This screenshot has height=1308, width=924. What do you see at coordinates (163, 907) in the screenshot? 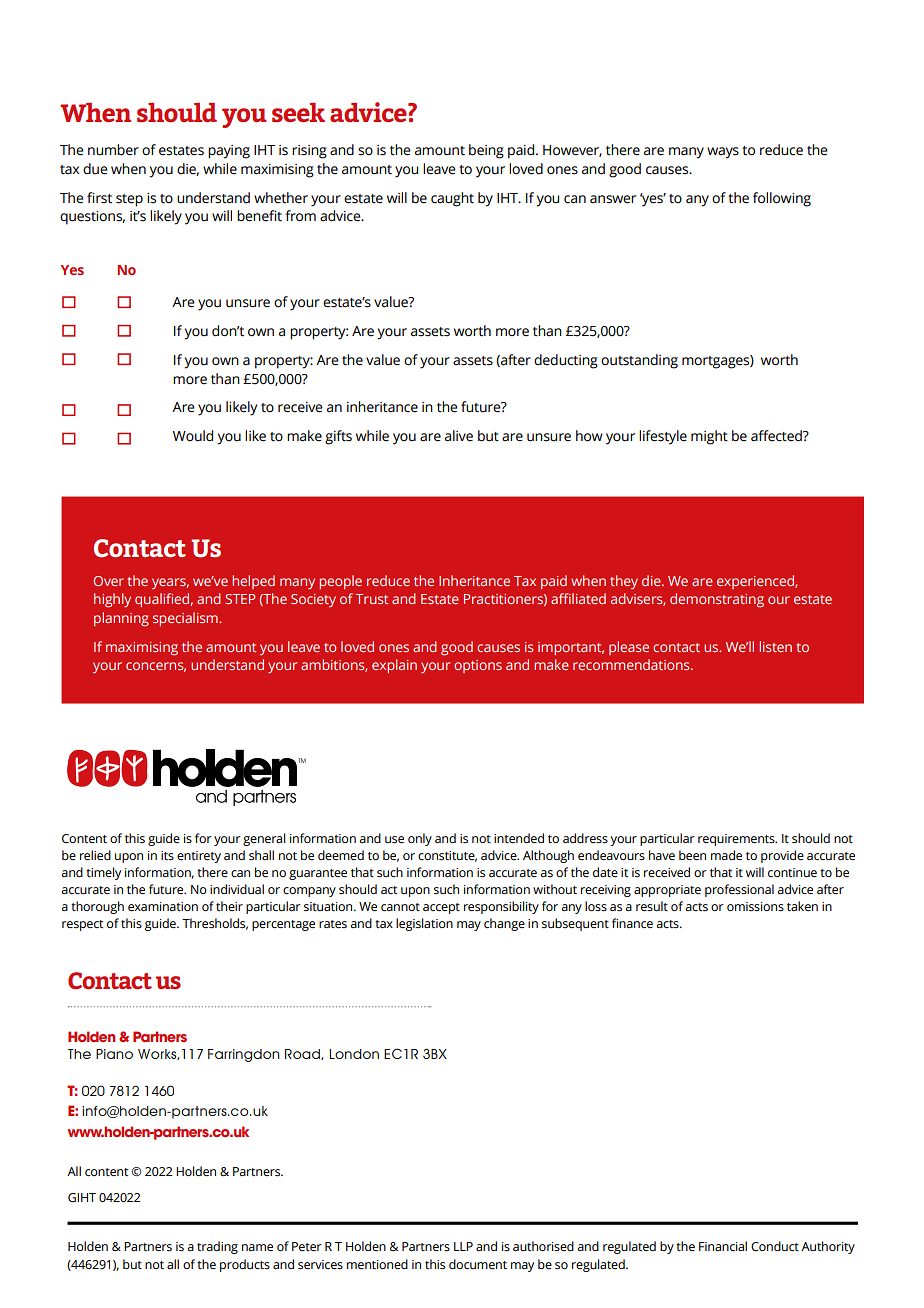
I see `examination` at bounding box center [163, 907].
